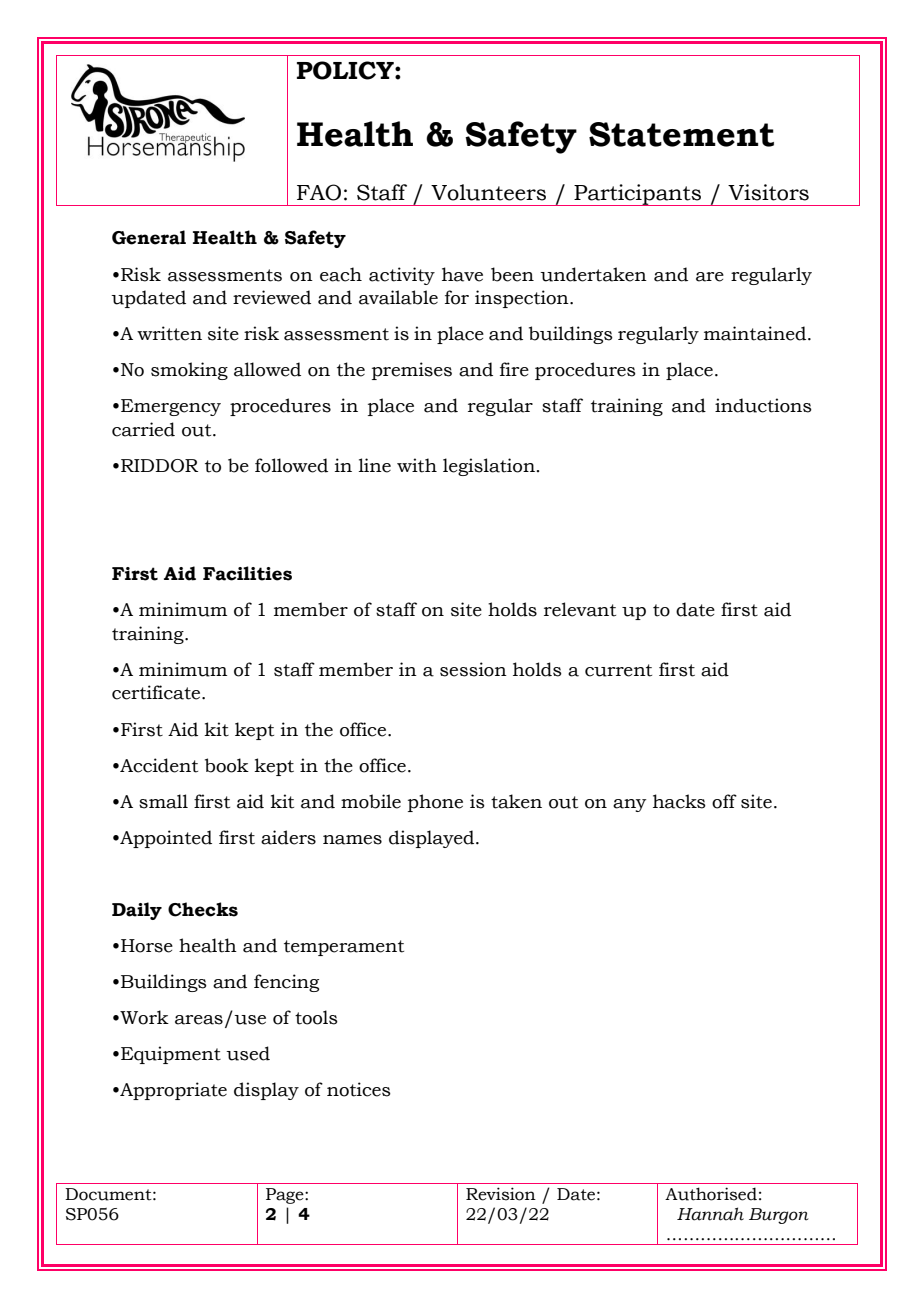  Describe the element at coordinates (172, 1091) in the image. I see `Appropriate` at that location.
